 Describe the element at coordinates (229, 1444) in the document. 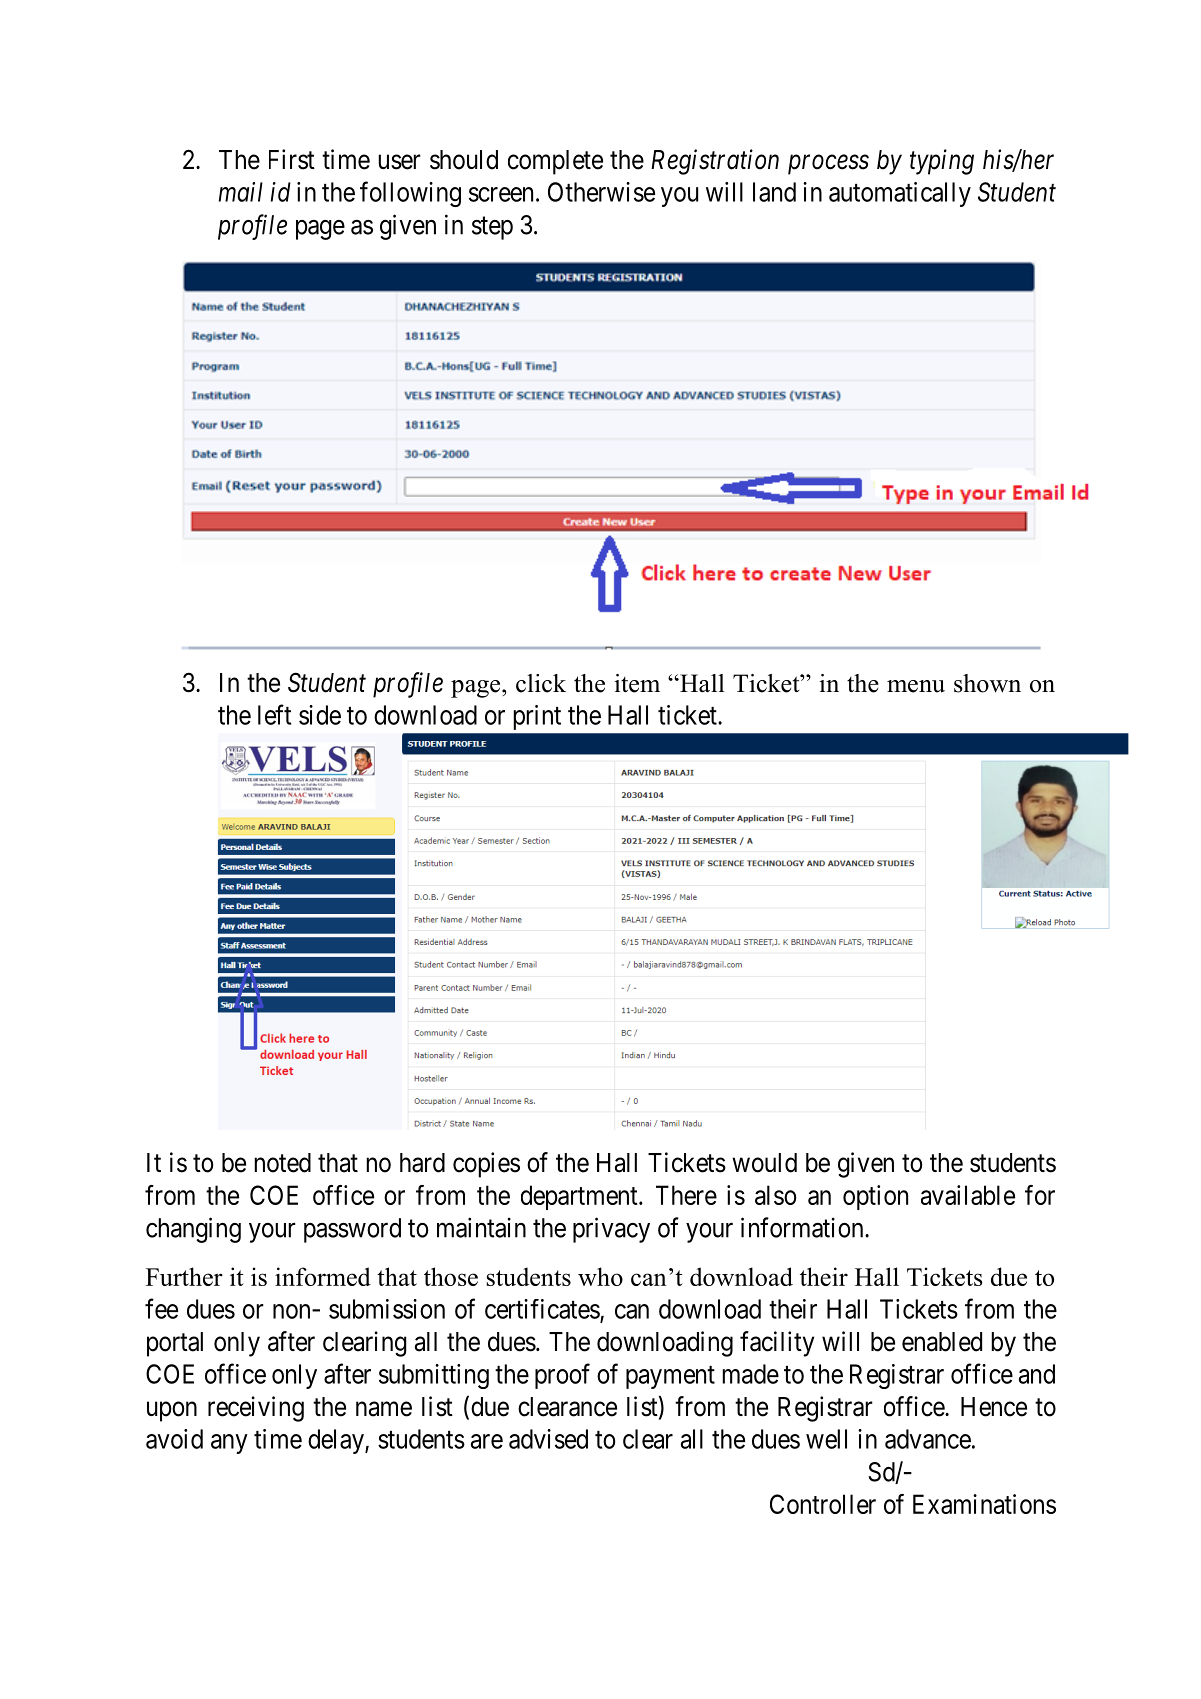

I see `any` at that location.
